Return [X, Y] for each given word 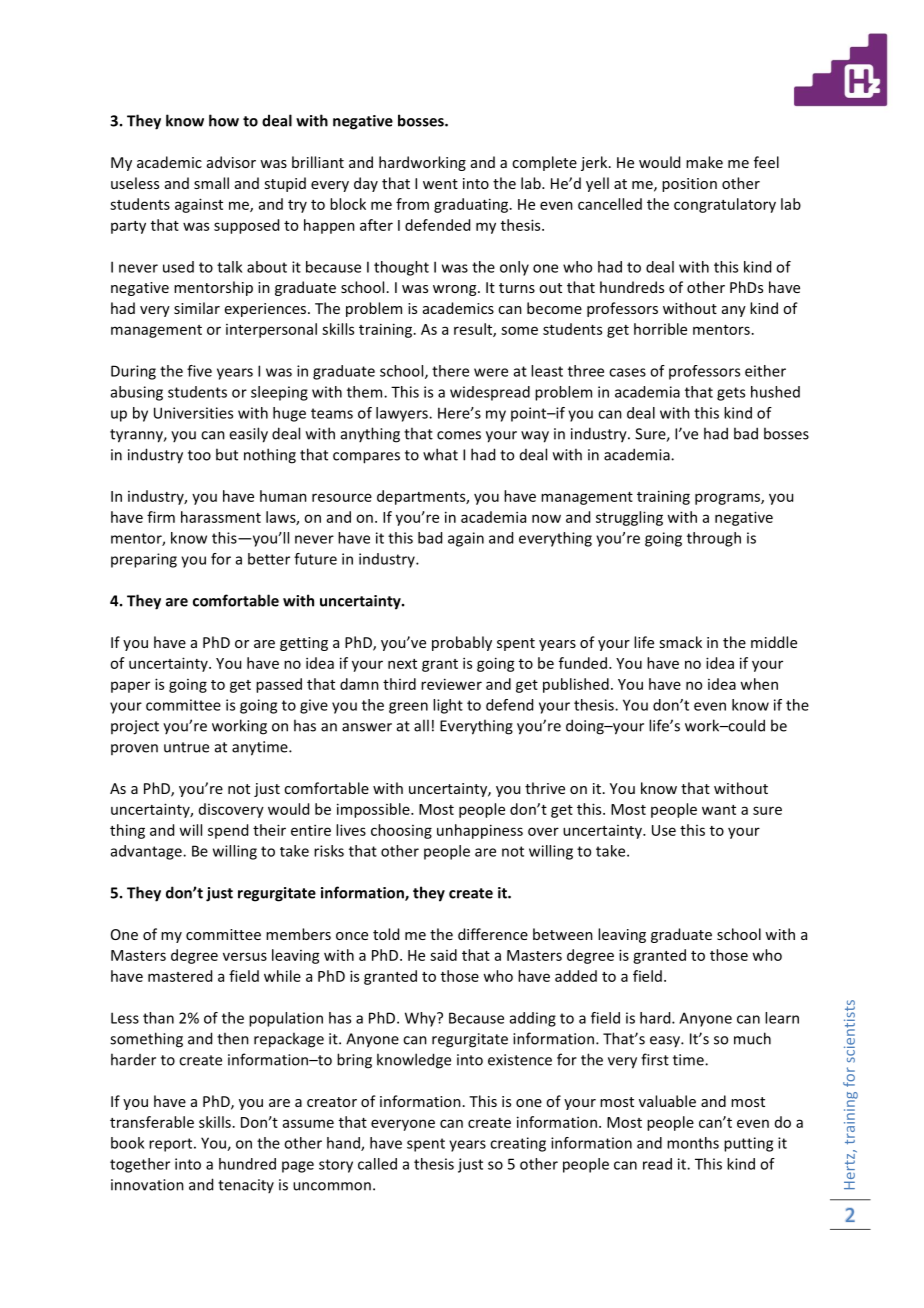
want [719, 810]
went [440, 184]
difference [493, 934]
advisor [231, 162]
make [704, 162]
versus [245, 956]
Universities [193, 413]
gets [731, 394]
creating [518, 1144]
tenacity [246, 1186]
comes [459, 435]
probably [462, 643]
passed [279, 685]
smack [680, 642]
